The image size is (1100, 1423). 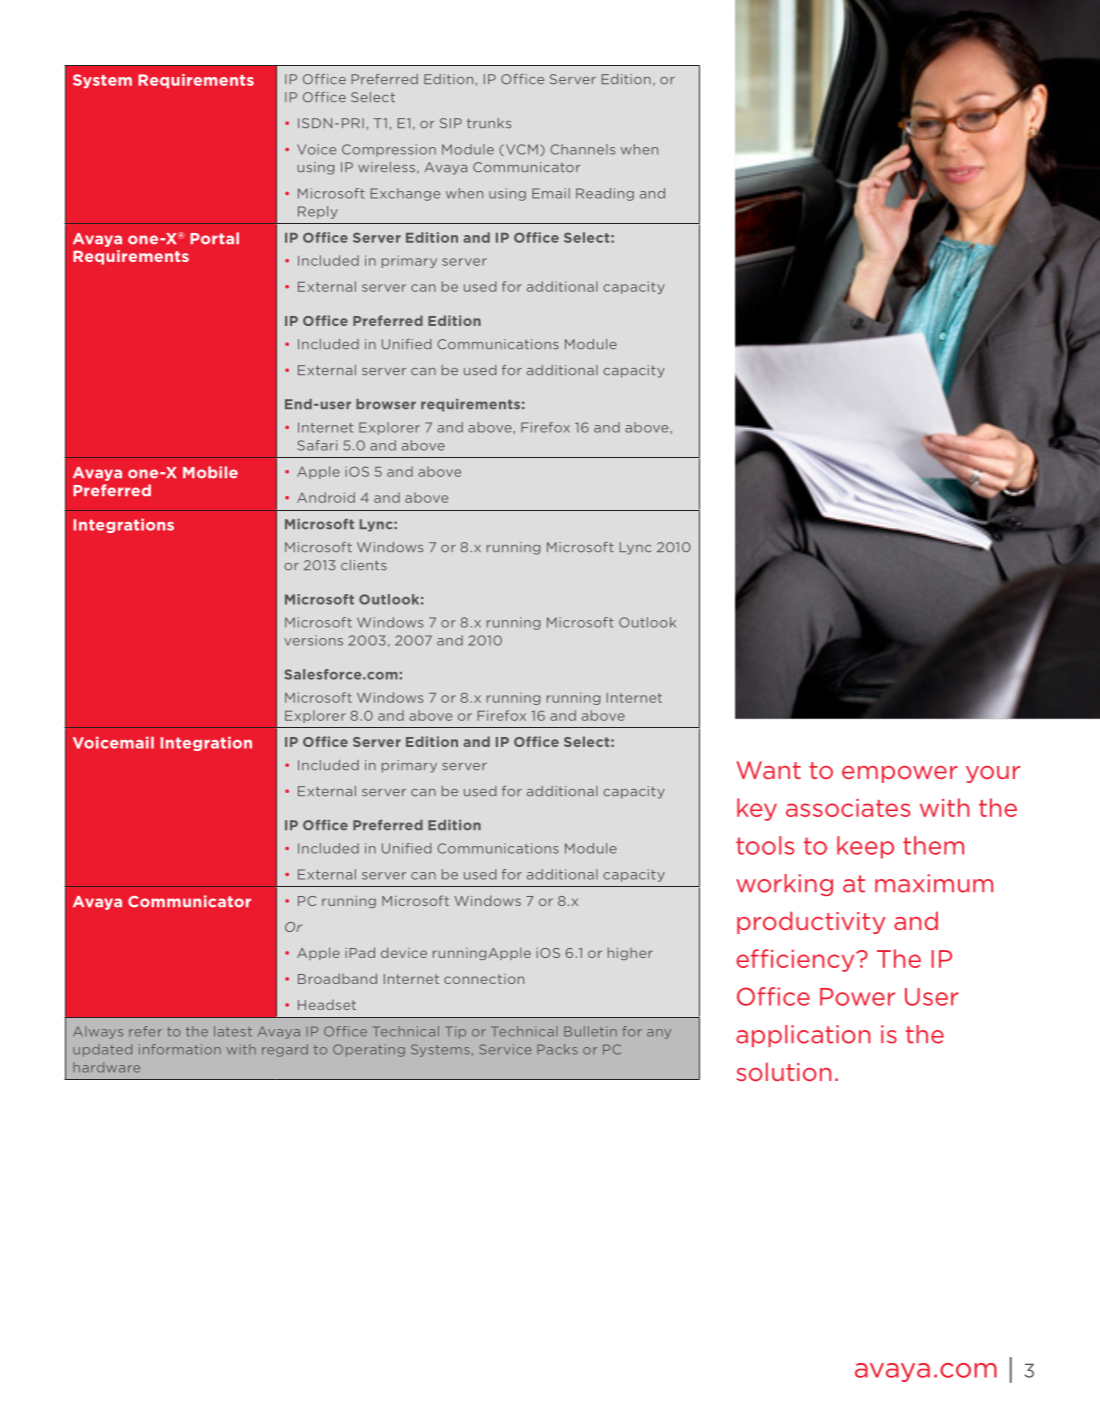 What do you see at coordinates (364, 565) in the screenshot?
I see `clients` at bounding box center [364, 565].
